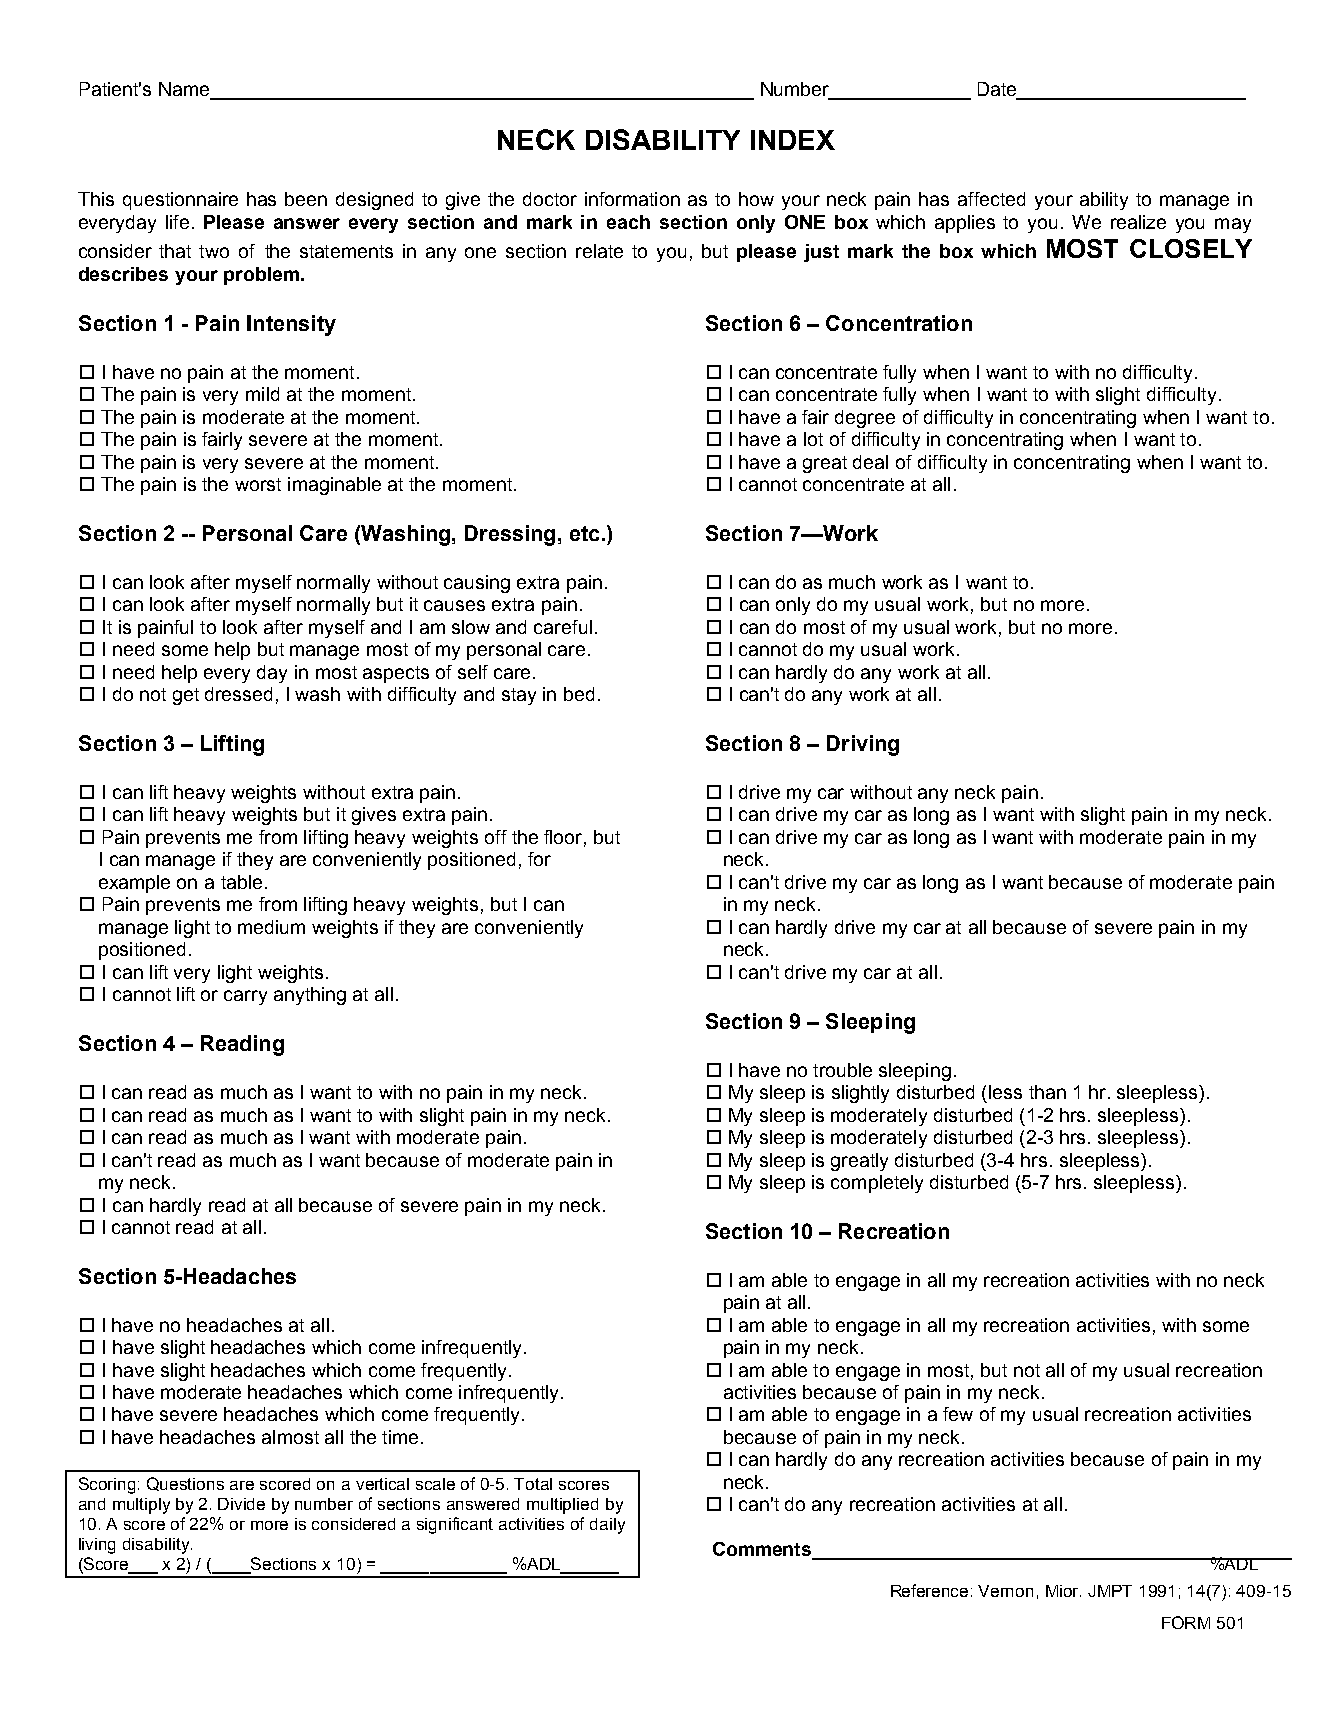 The width and height of the screenshot is (1331, 1722). I want to click on completely, so click(877, 1184).
